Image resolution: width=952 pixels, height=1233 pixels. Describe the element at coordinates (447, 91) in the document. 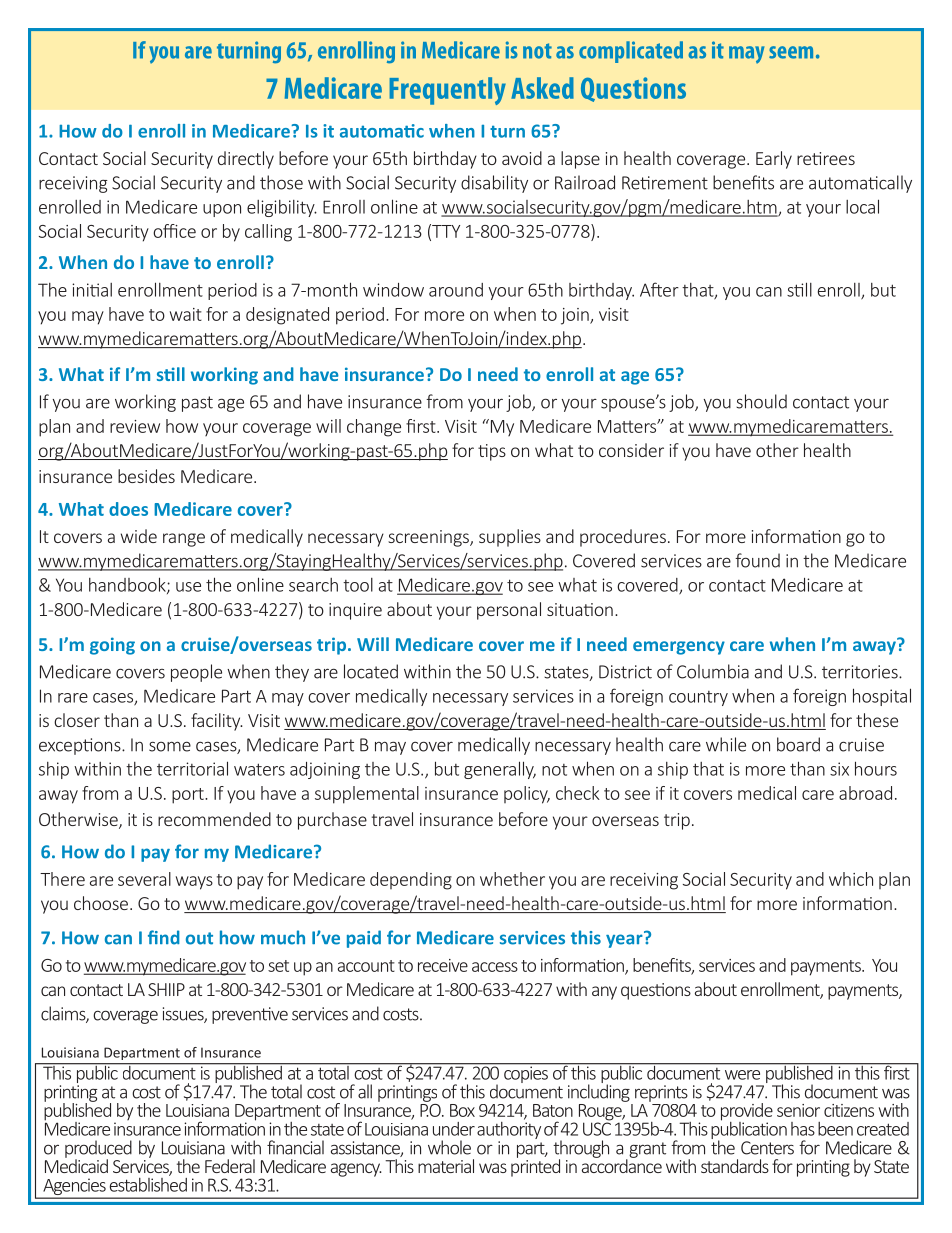

I see `Frequently` at that location.
